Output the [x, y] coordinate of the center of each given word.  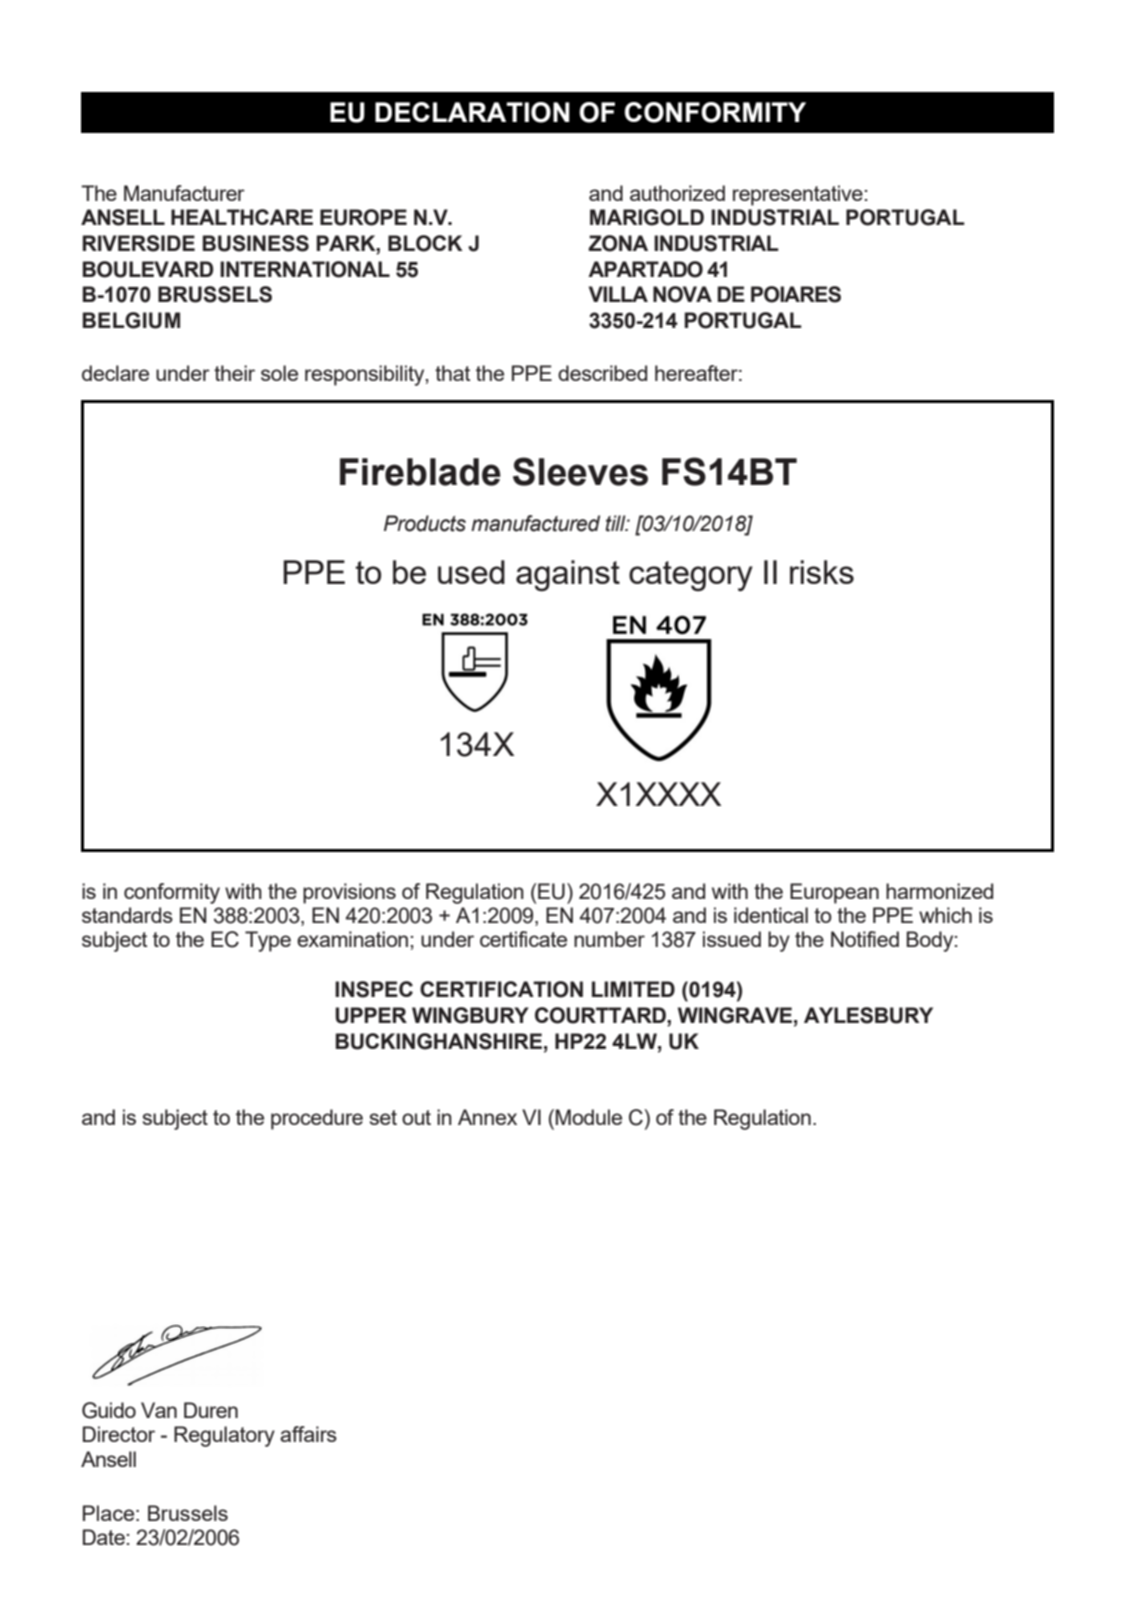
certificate [523, 939]
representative [798, 195]
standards [127, 915]
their [234, 373]
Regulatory [224, 1436]
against [568, 575]
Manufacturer [184, 193]
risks [822, 572]
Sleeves [580, 471]
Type [268, 941]
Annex [487, 1117]
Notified [865, 939]
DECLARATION [472, 112]
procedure [317, 1119]
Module [589, 1117]
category [691, 576]
